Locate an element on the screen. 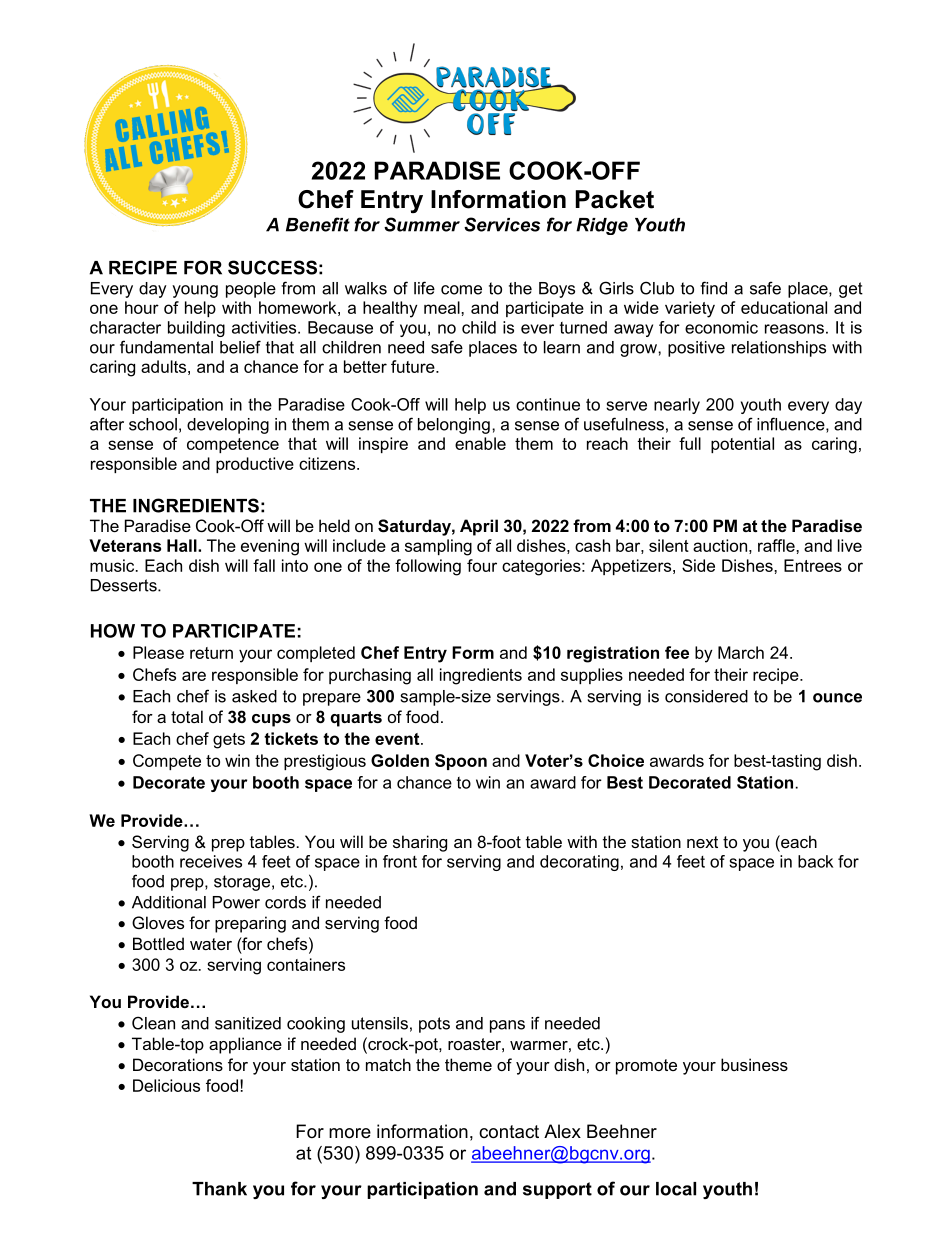  sharing is located at coordinates (420, 843).
